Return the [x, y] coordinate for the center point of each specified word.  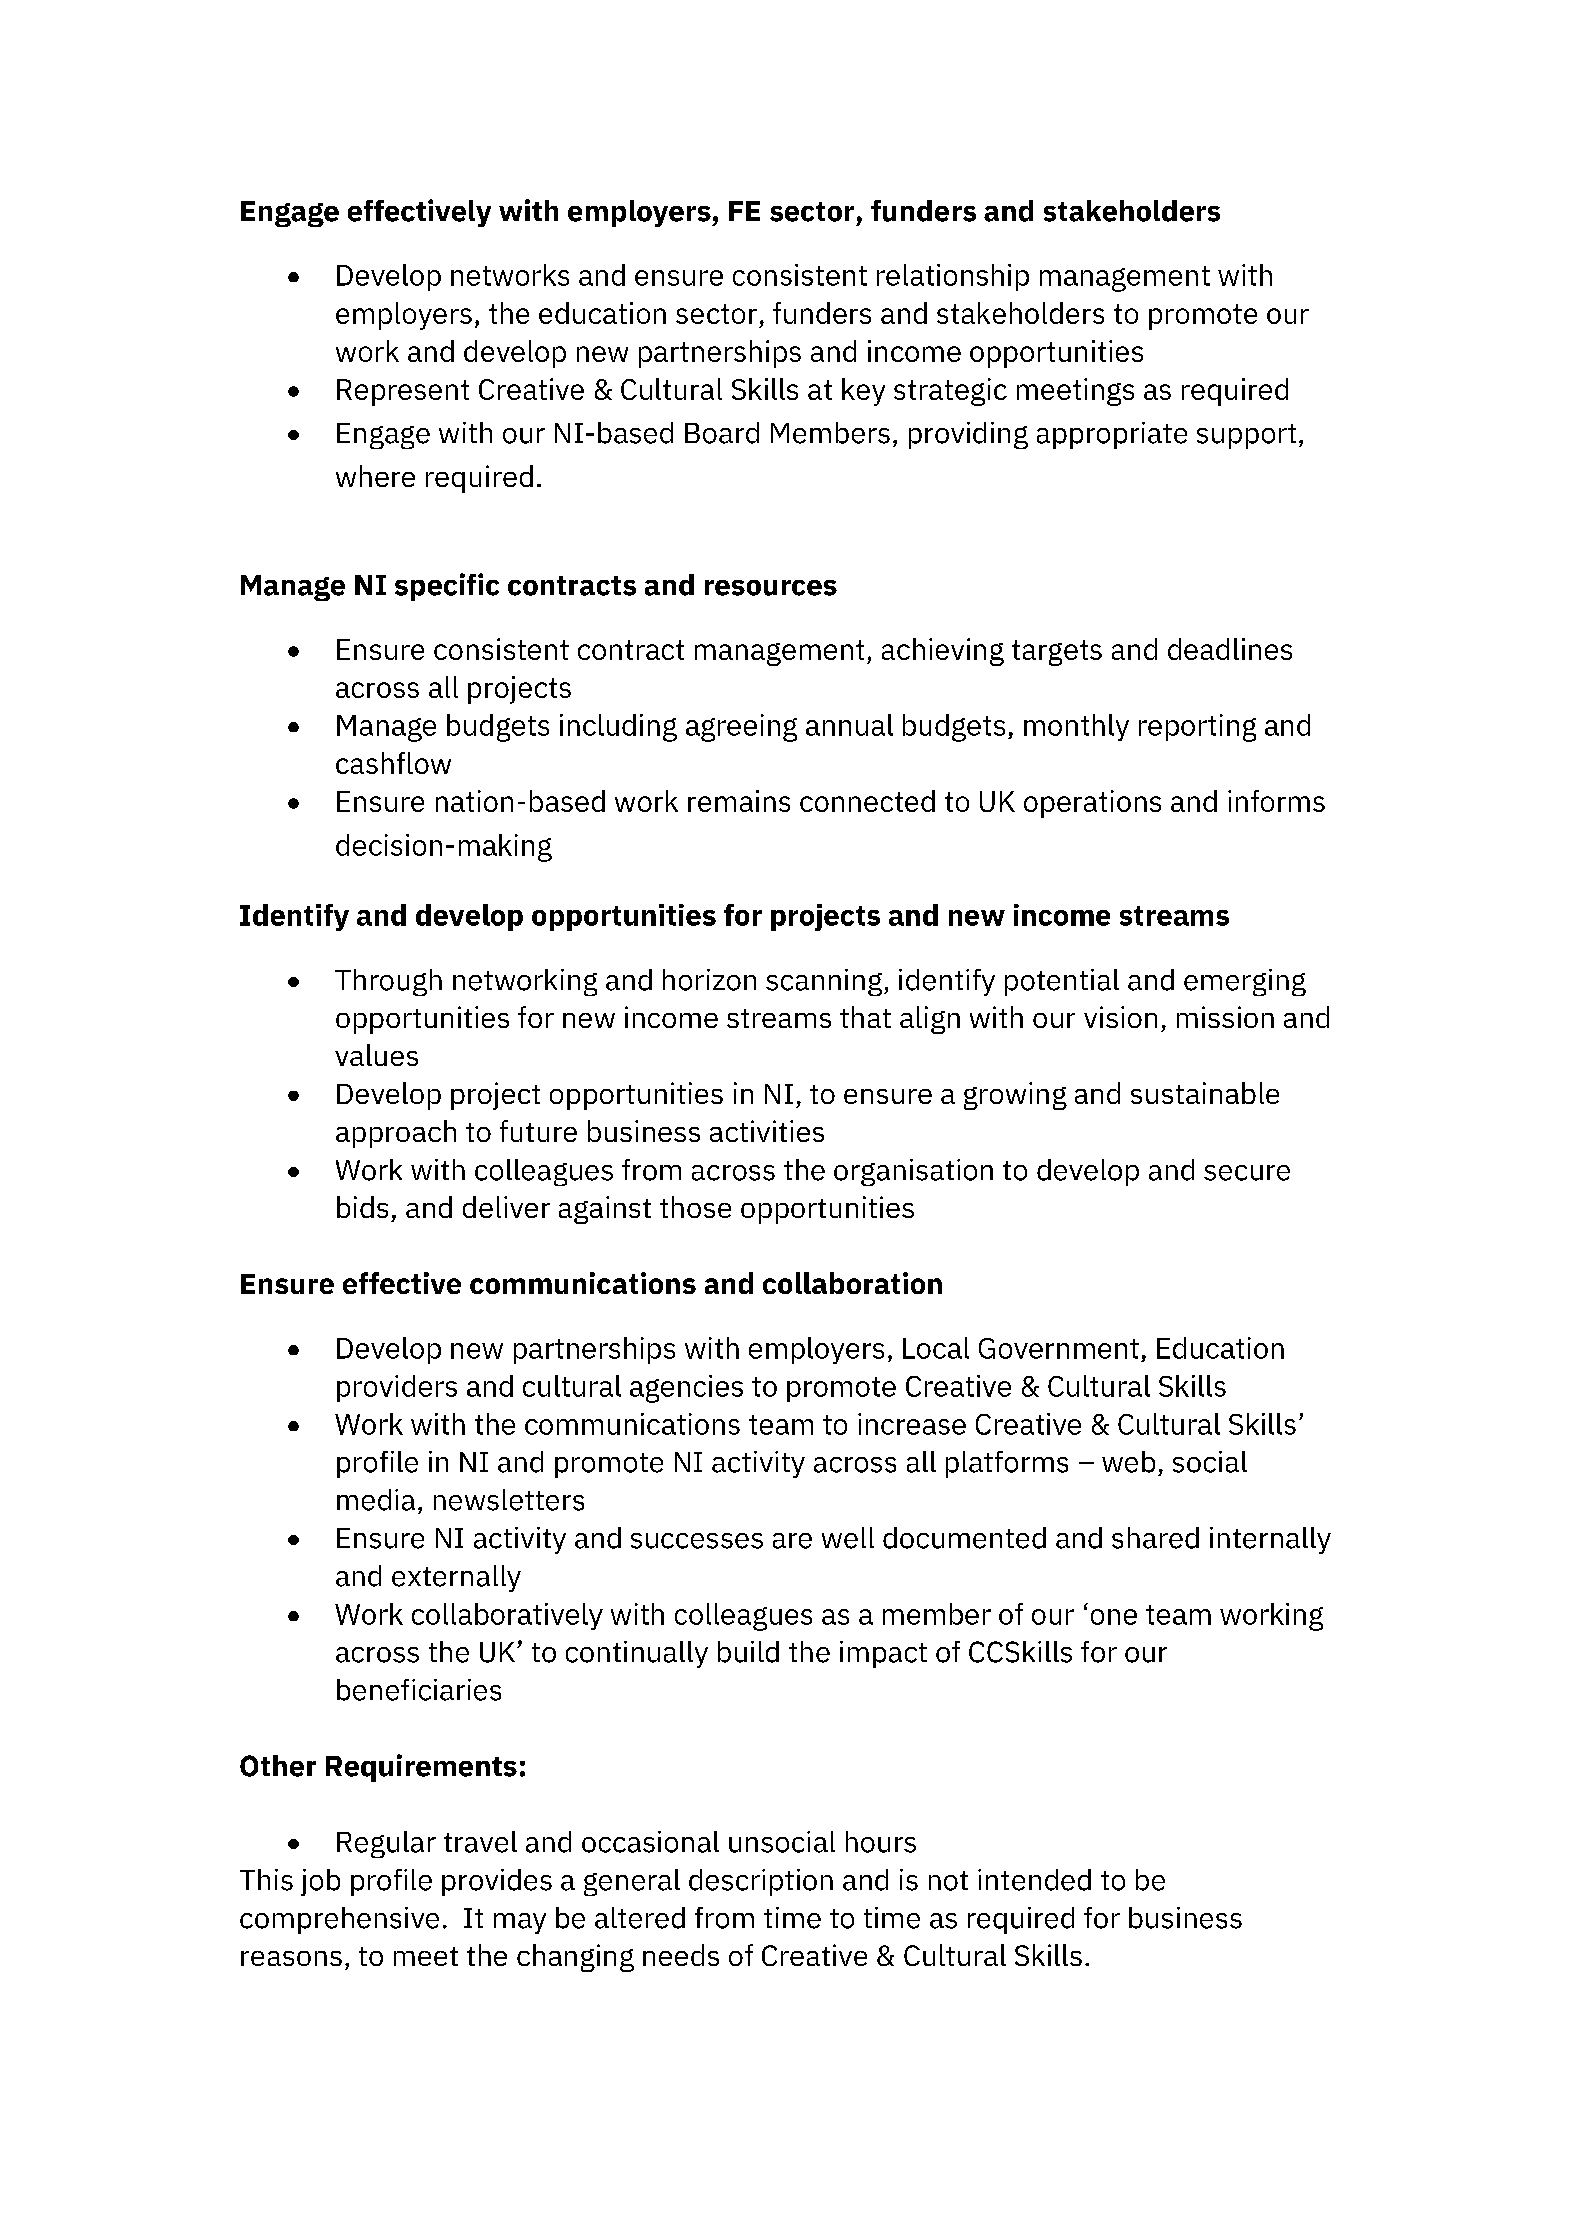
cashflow [393, 763]
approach [396, 1134]
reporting [1197, 728]
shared [1155, 1538]
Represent [403, 392]
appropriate [1112, 435]
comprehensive [339, 1920]
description [761, 1882]
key [863, 392]
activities [767, 1131]
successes [697, 1541]
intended [1034, 1880]
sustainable [1205, 1093]
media [376, 1500]
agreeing [741, 728]
